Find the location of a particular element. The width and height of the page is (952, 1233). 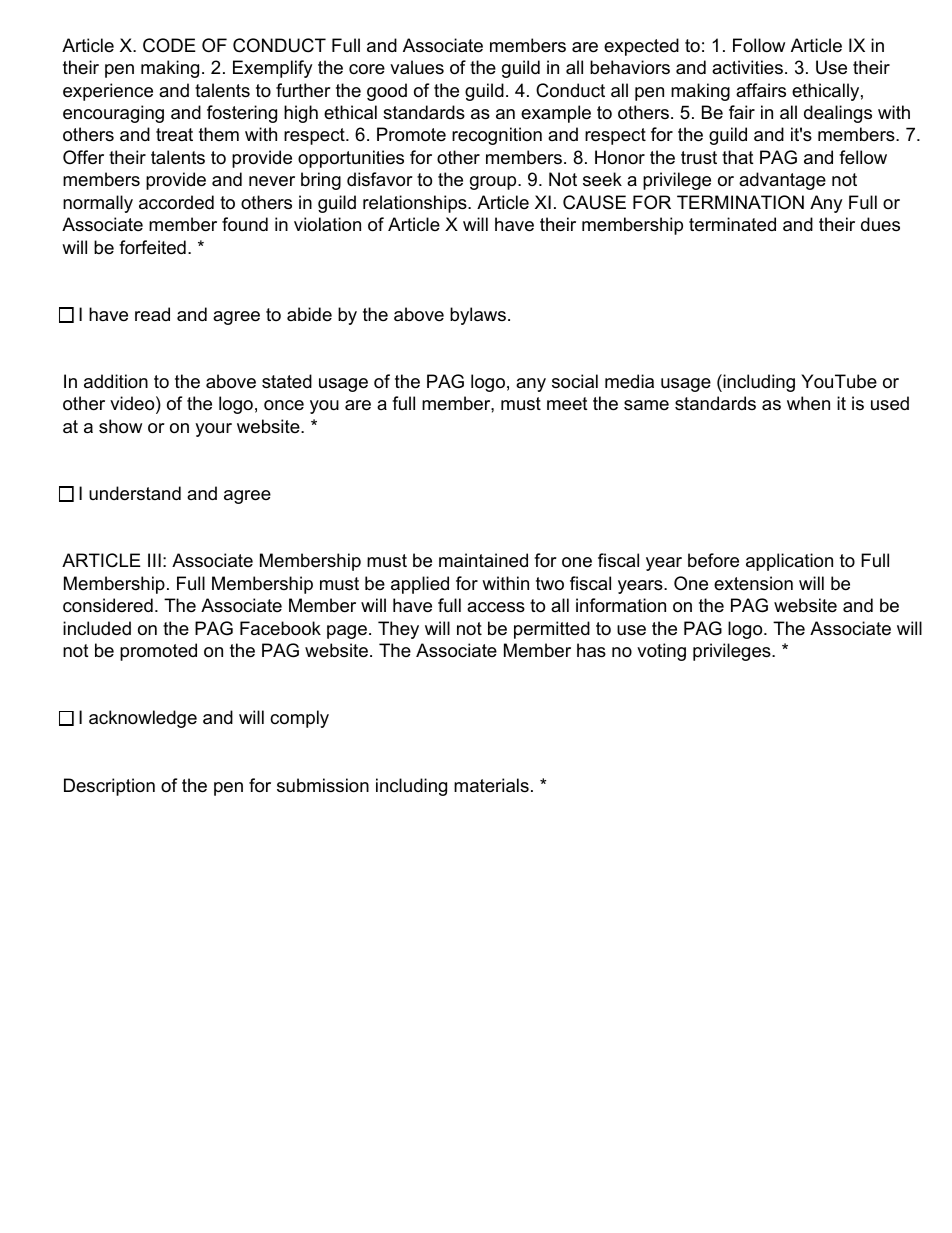

activities is located at coordinates (747, 67).
